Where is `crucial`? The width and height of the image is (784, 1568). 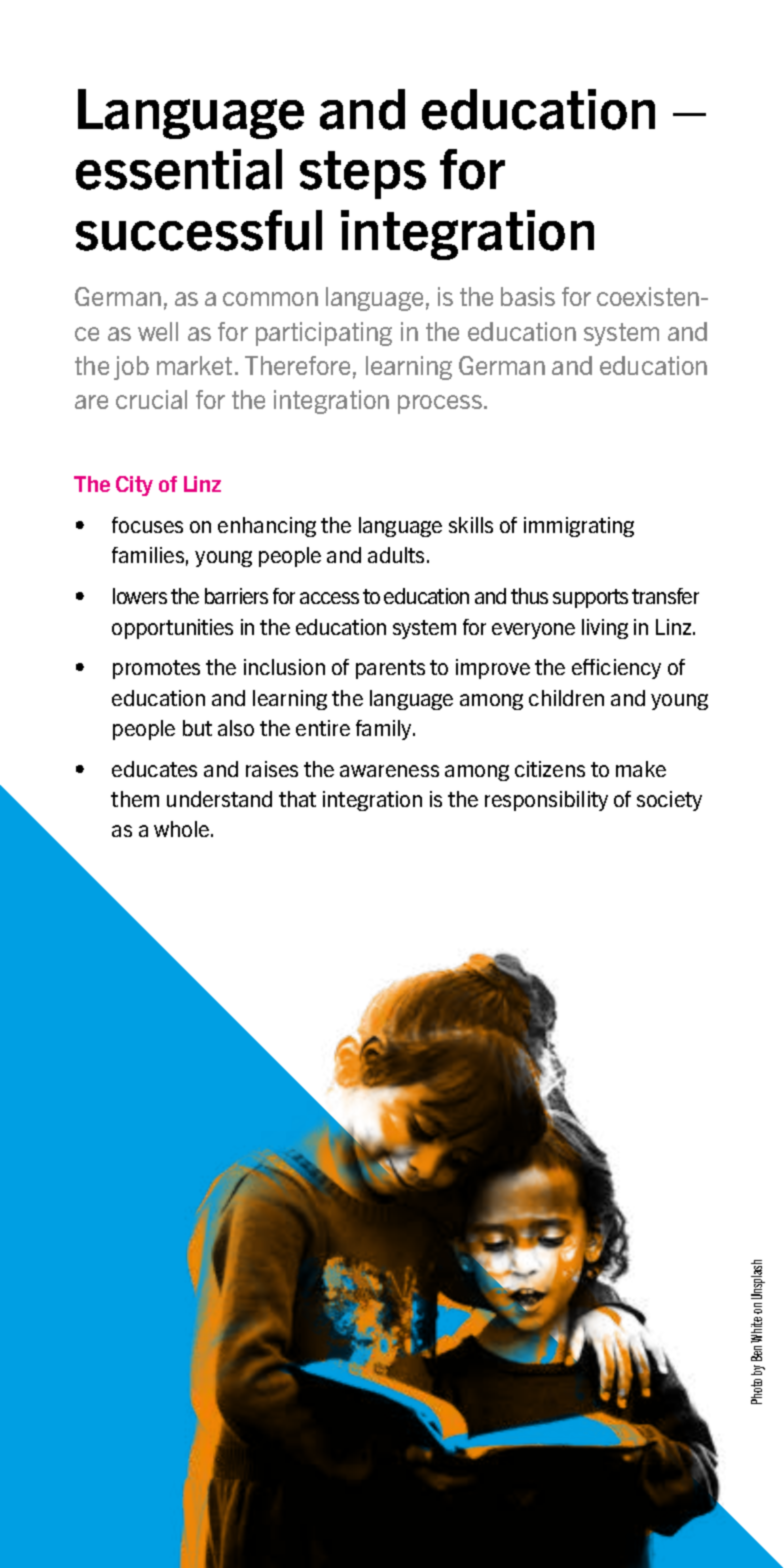 crucial is located at coordinates (151, 399).
